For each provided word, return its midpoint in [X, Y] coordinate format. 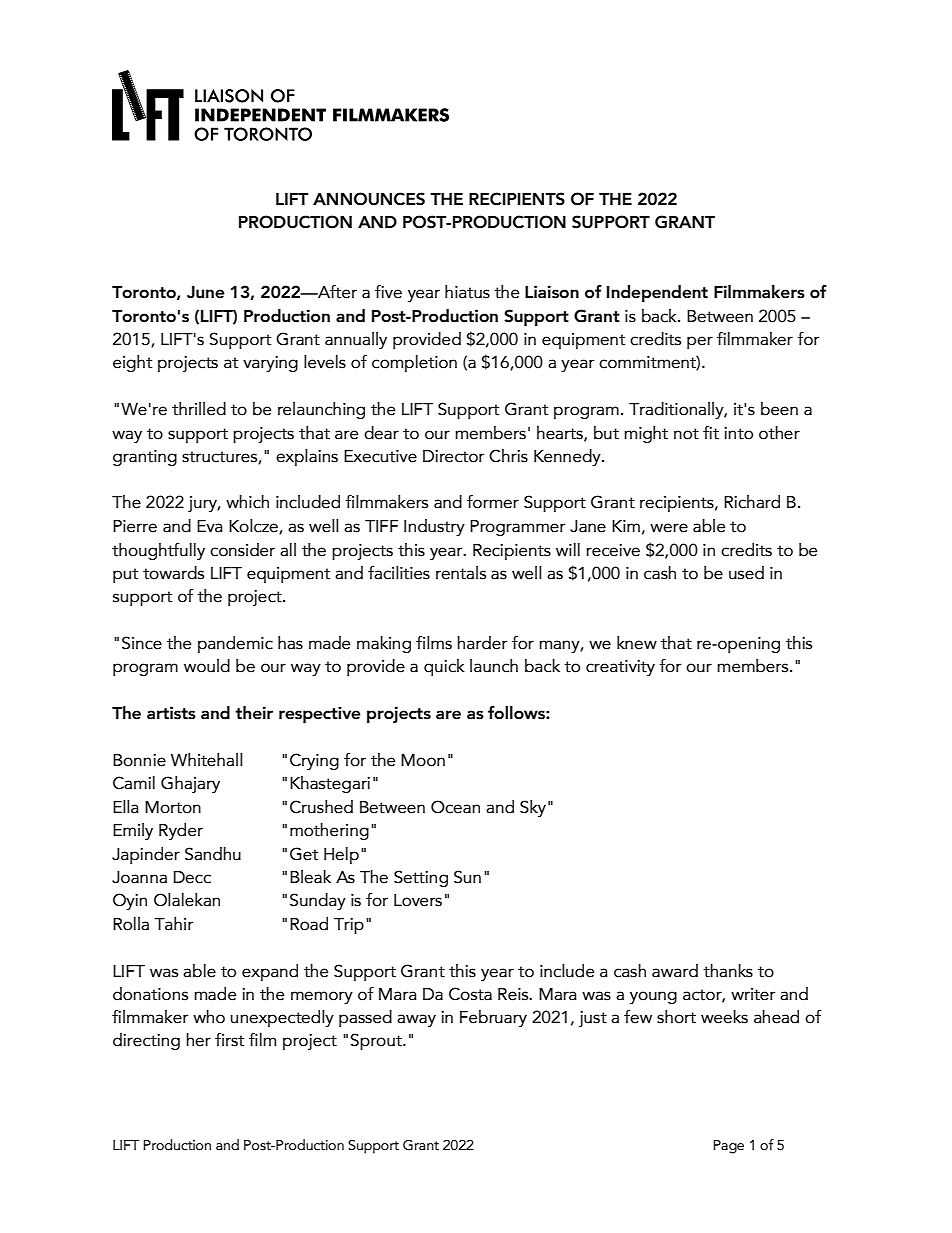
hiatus [467, 292]
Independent [657, 293]
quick [444, 667]
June [206, 292]
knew [637, 643]
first [229, 1040]
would [207, 666]
